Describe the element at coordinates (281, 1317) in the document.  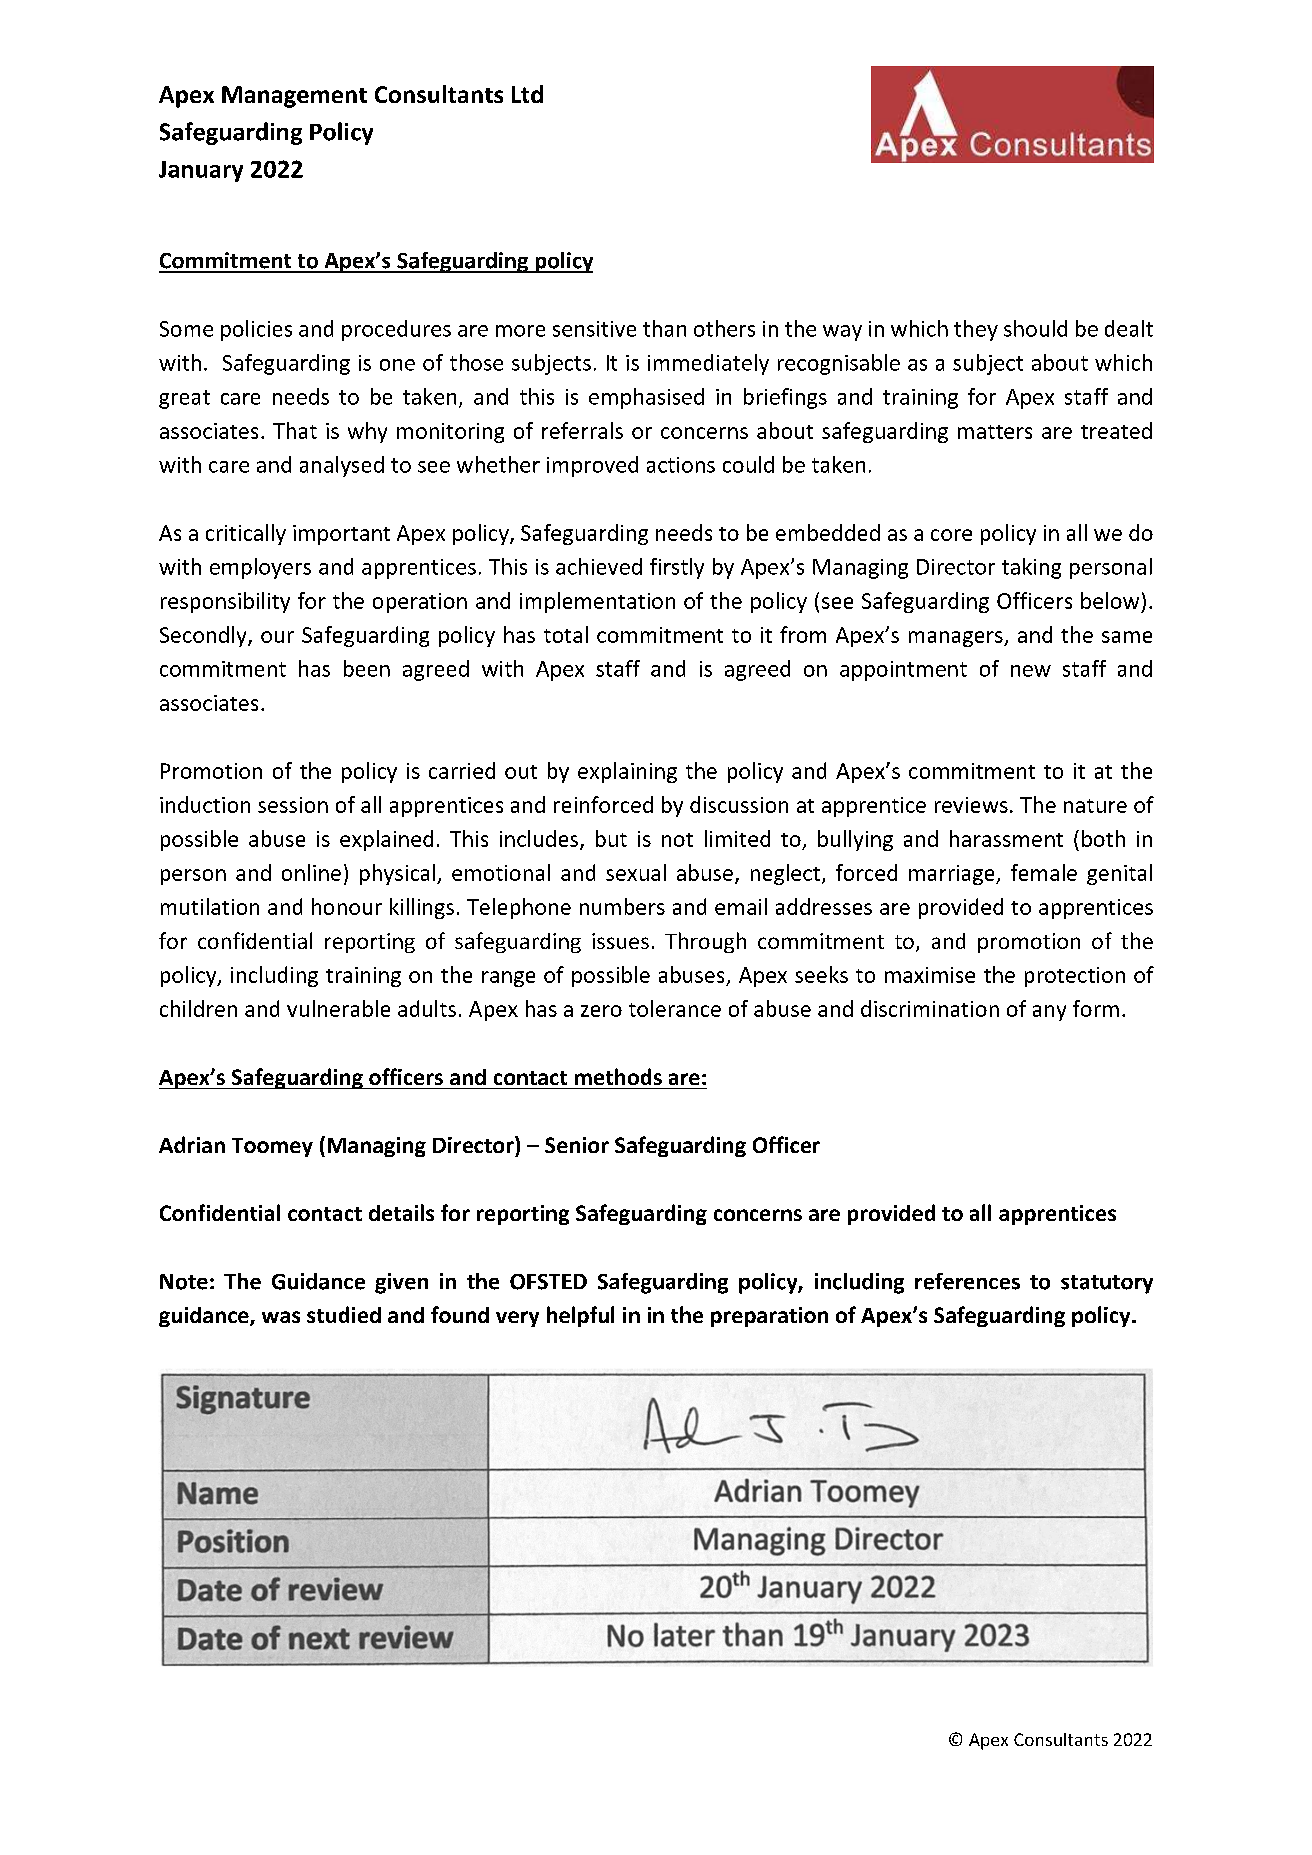
I see `was` at that location.
